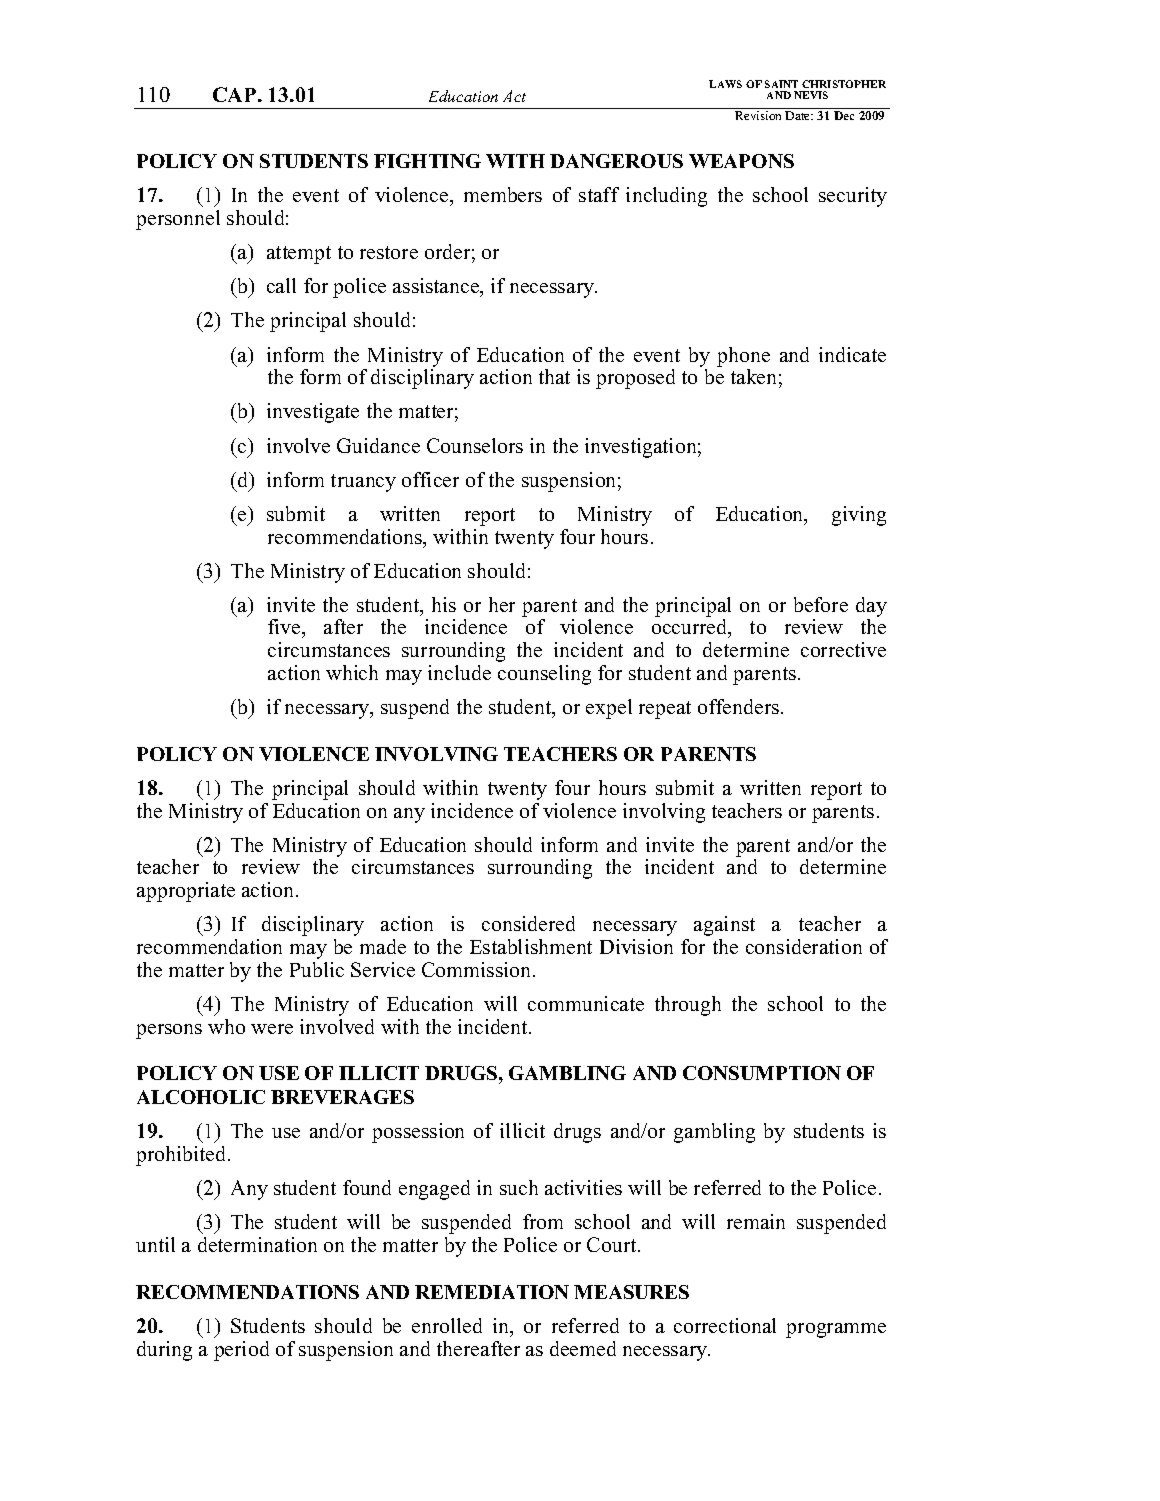 This screenshot has width=1160, height=1501. Describe the element at coordinates (363, 483) in the screenshot. I see `truancy` at that location.
